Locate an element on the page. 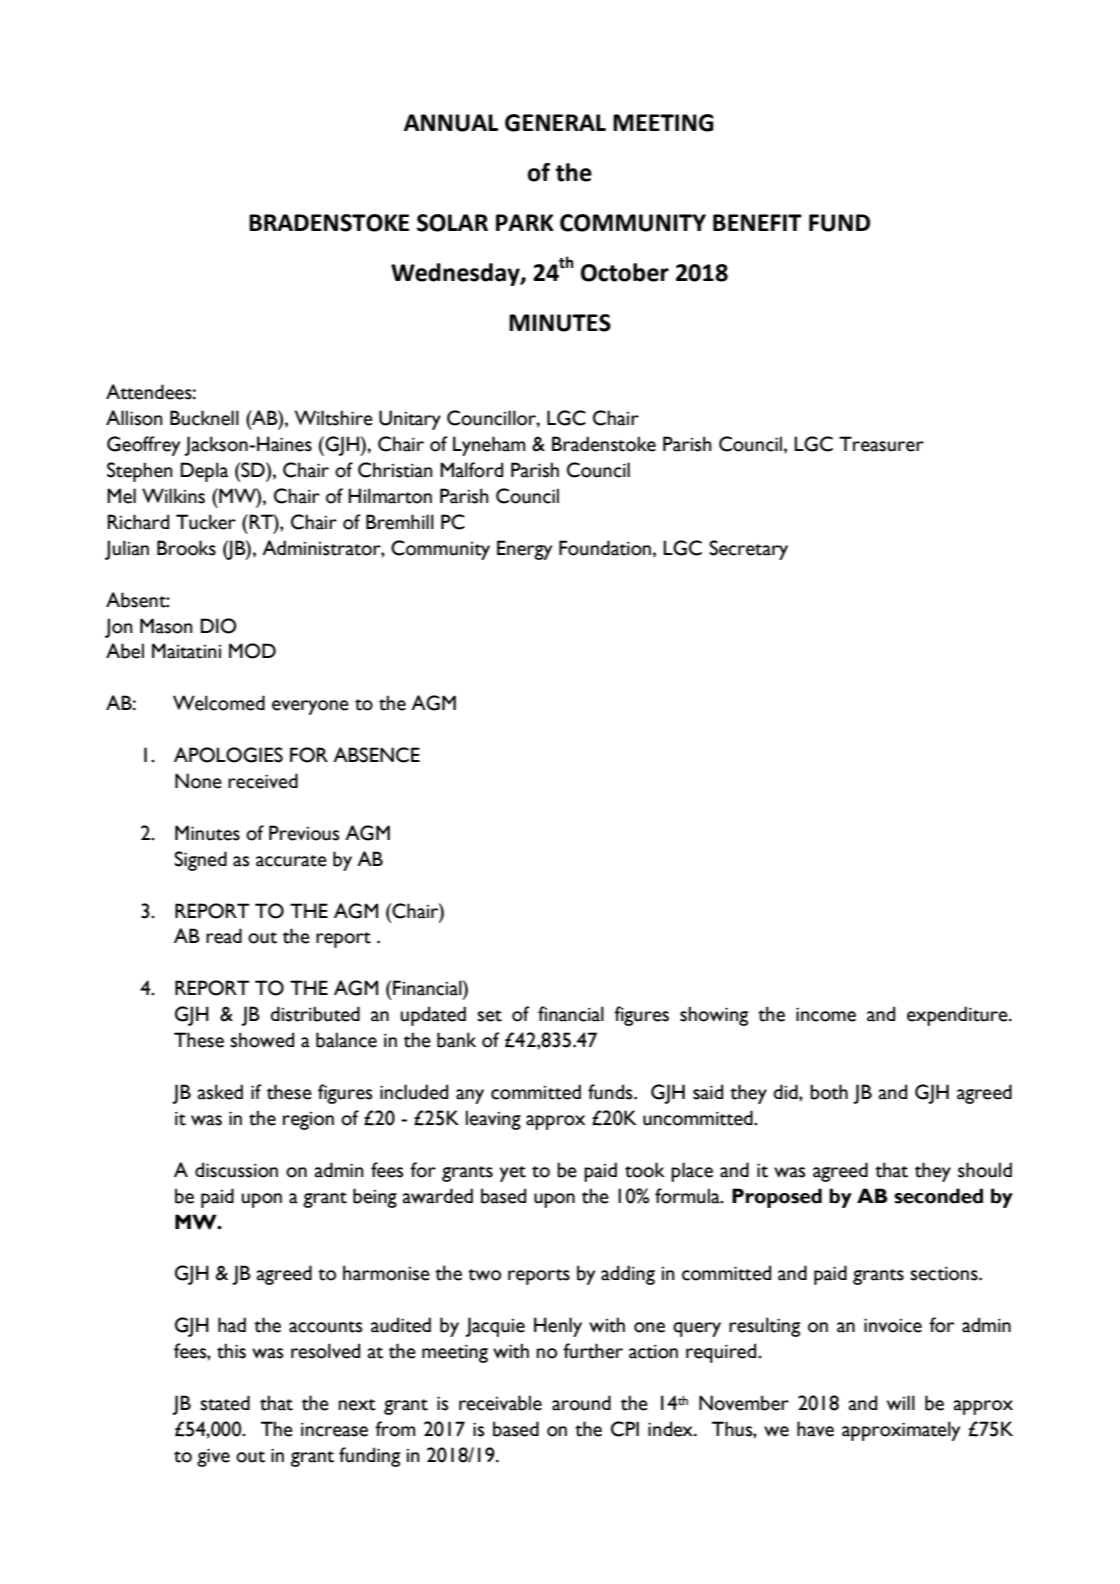  GENERAL is located at coordinates (555, 123).
